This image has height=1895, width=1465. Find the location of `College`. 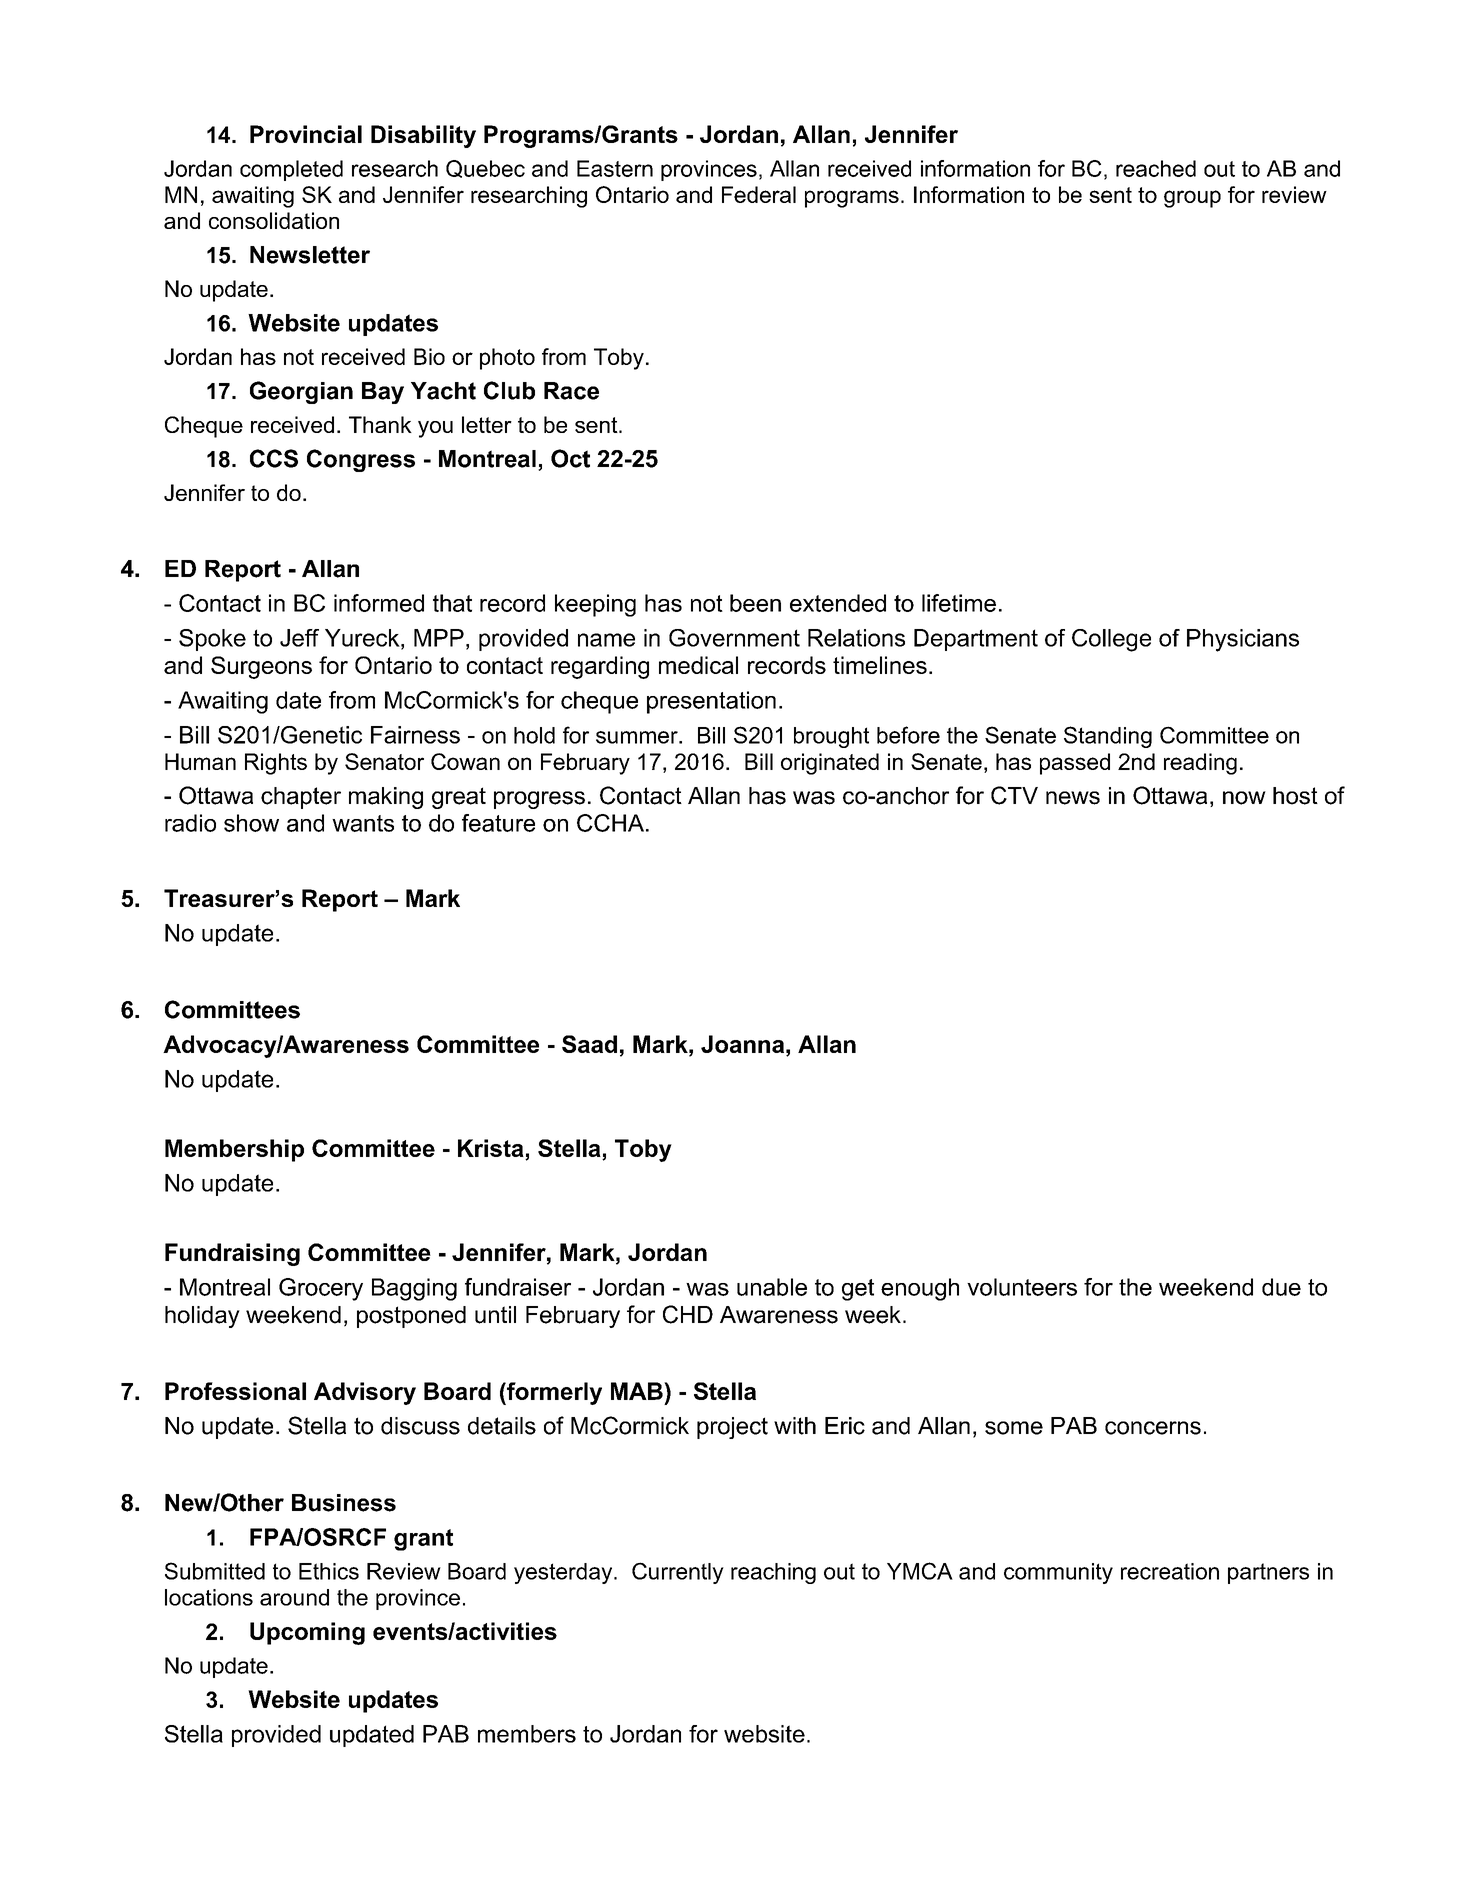

College is located at coordinates (1111, 640).
